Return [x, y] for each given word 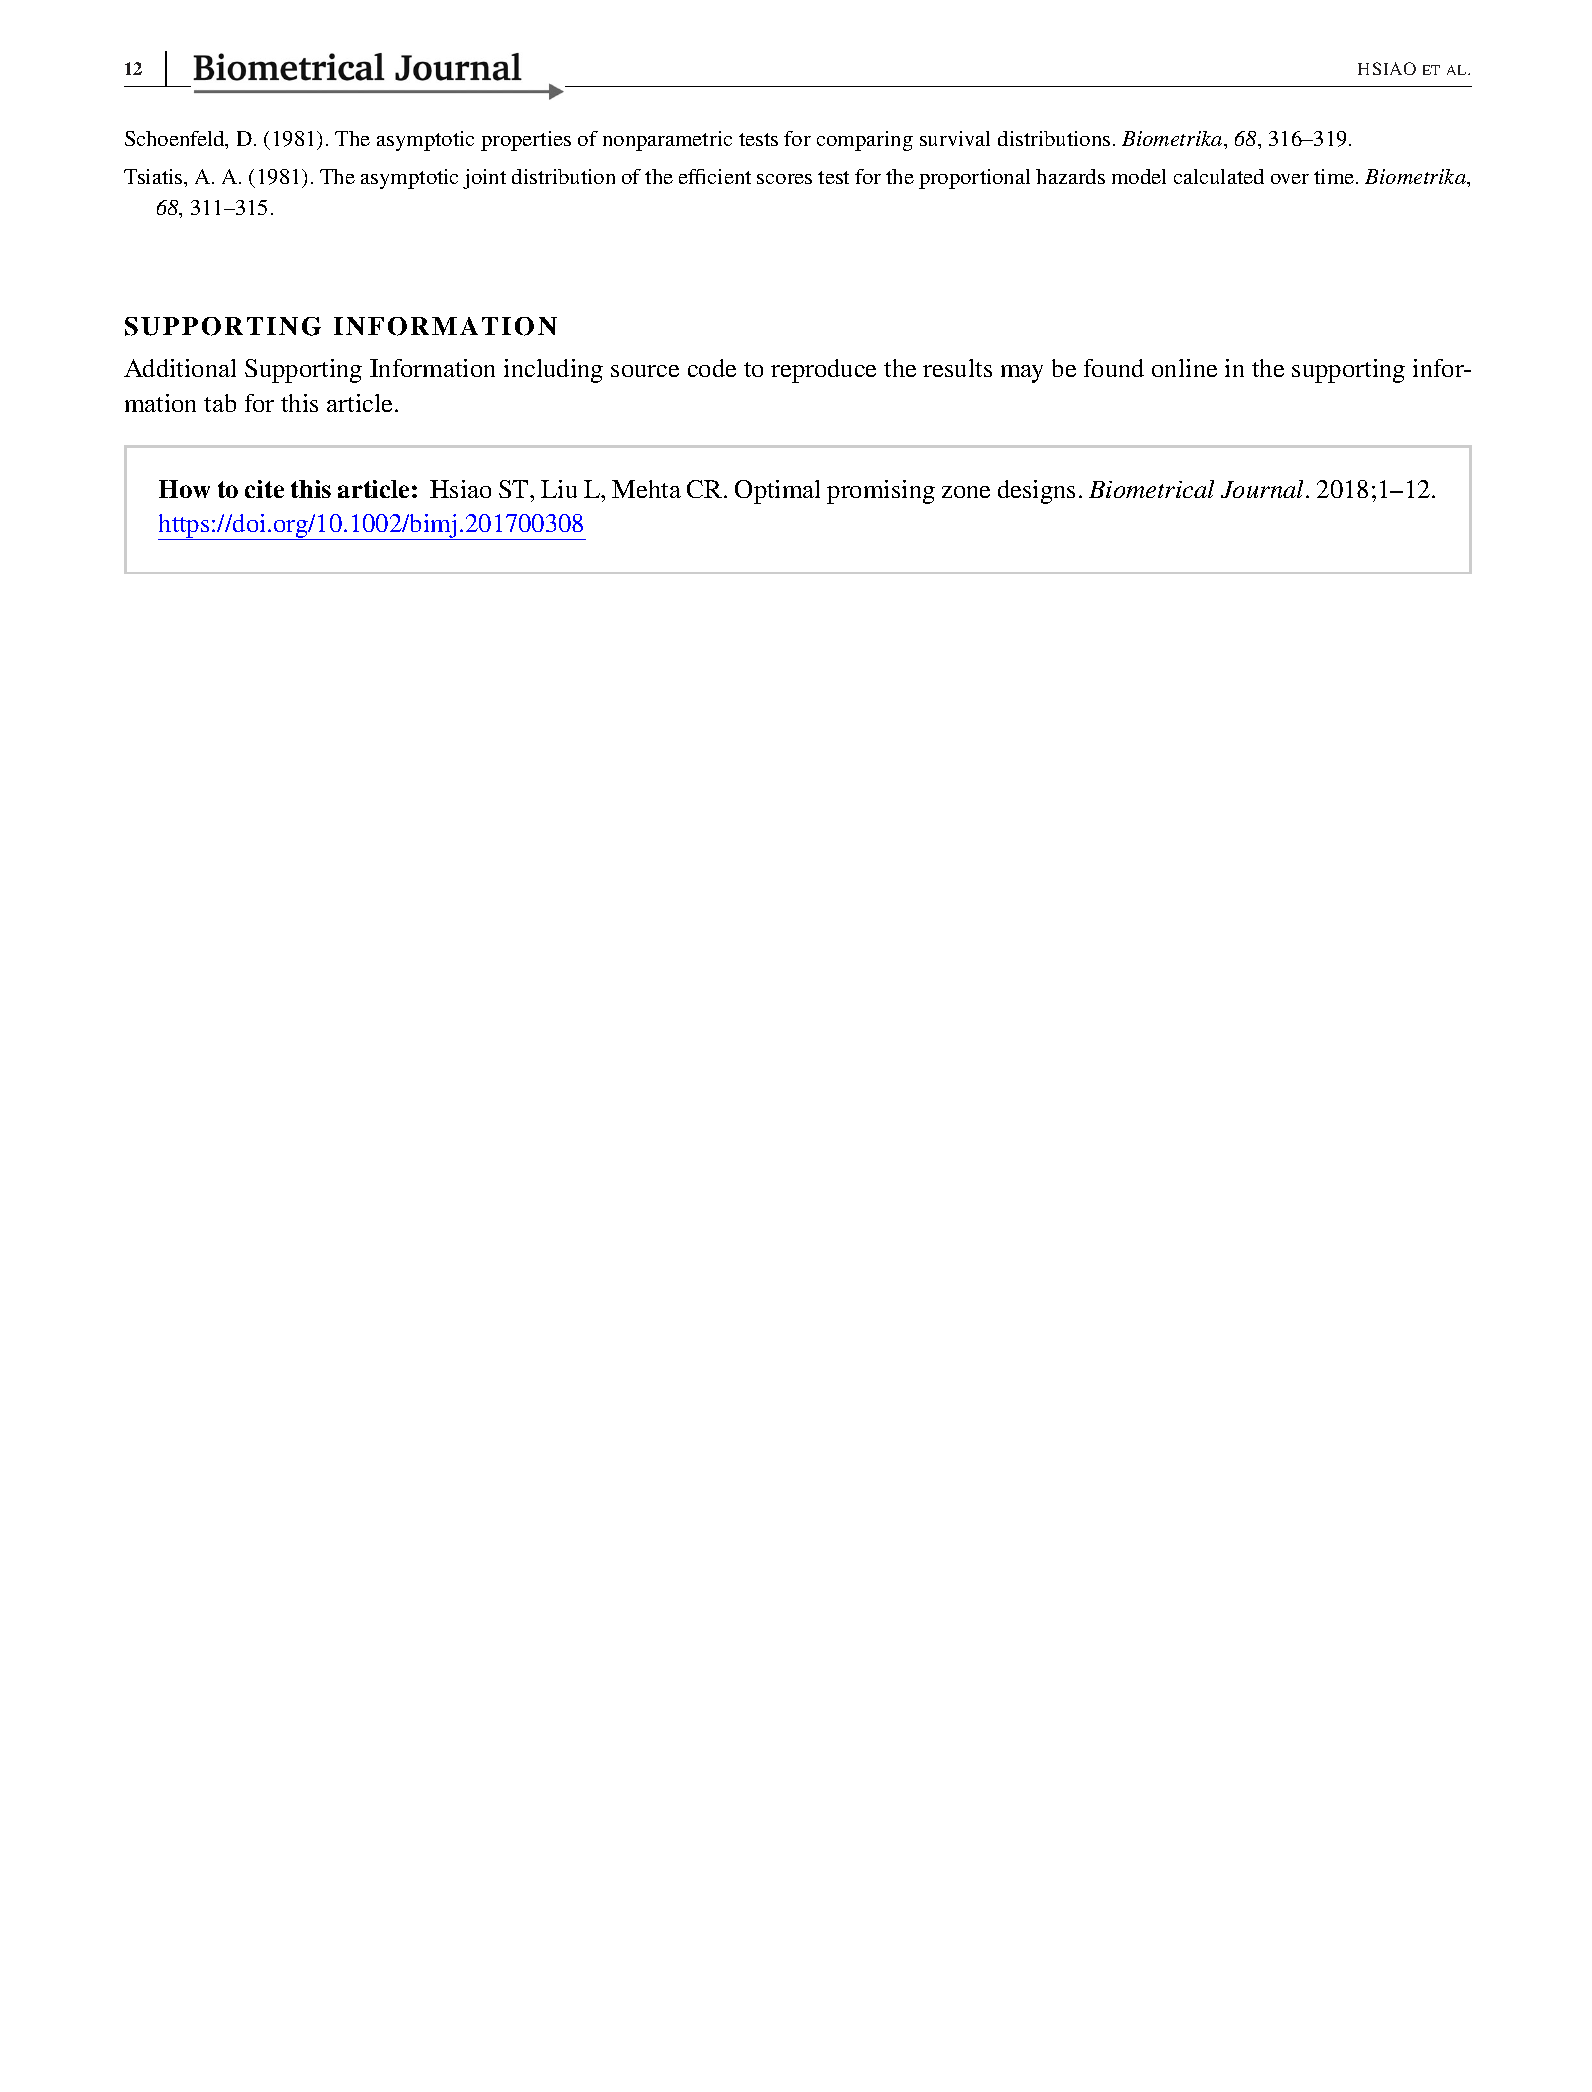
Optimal [777, 492]
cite [264, 489]
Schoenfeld [176, 140]
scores [784, 179]
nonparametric [667, 141]
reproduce [823, 371]
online [1184, 368]
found [1114, 368]
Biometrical [1151, 489]
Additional [180, 368]
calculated [1219, 176]
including [553, 371]
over [1290, 179]
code [712, 368]
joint [484, 179]
